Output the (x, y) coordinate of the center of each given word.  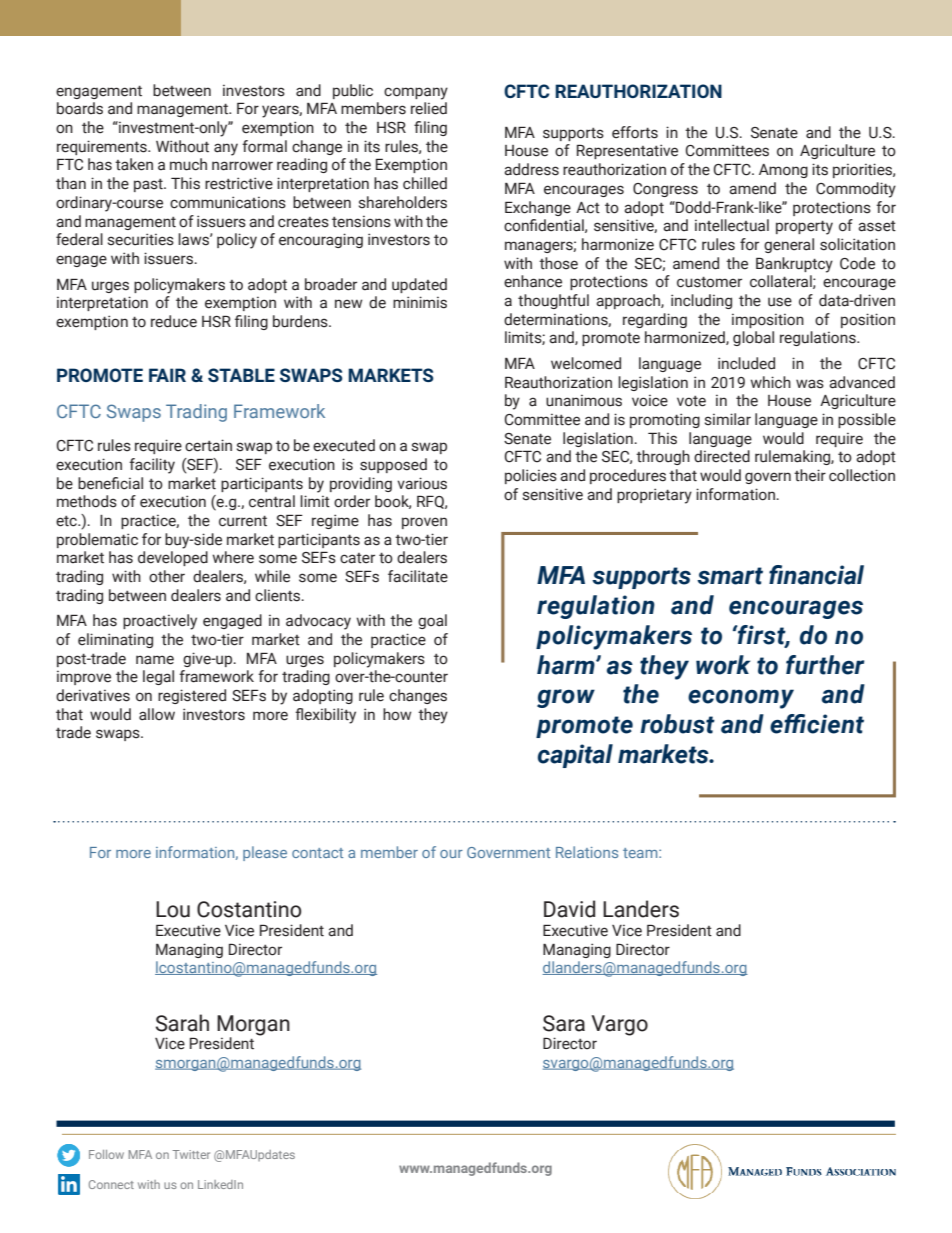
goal (432, 621)
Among (783, 171)
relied (429, 108)
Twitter (191, 1154)
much (188, 164)
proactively (160, 622)
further (825, 665)
